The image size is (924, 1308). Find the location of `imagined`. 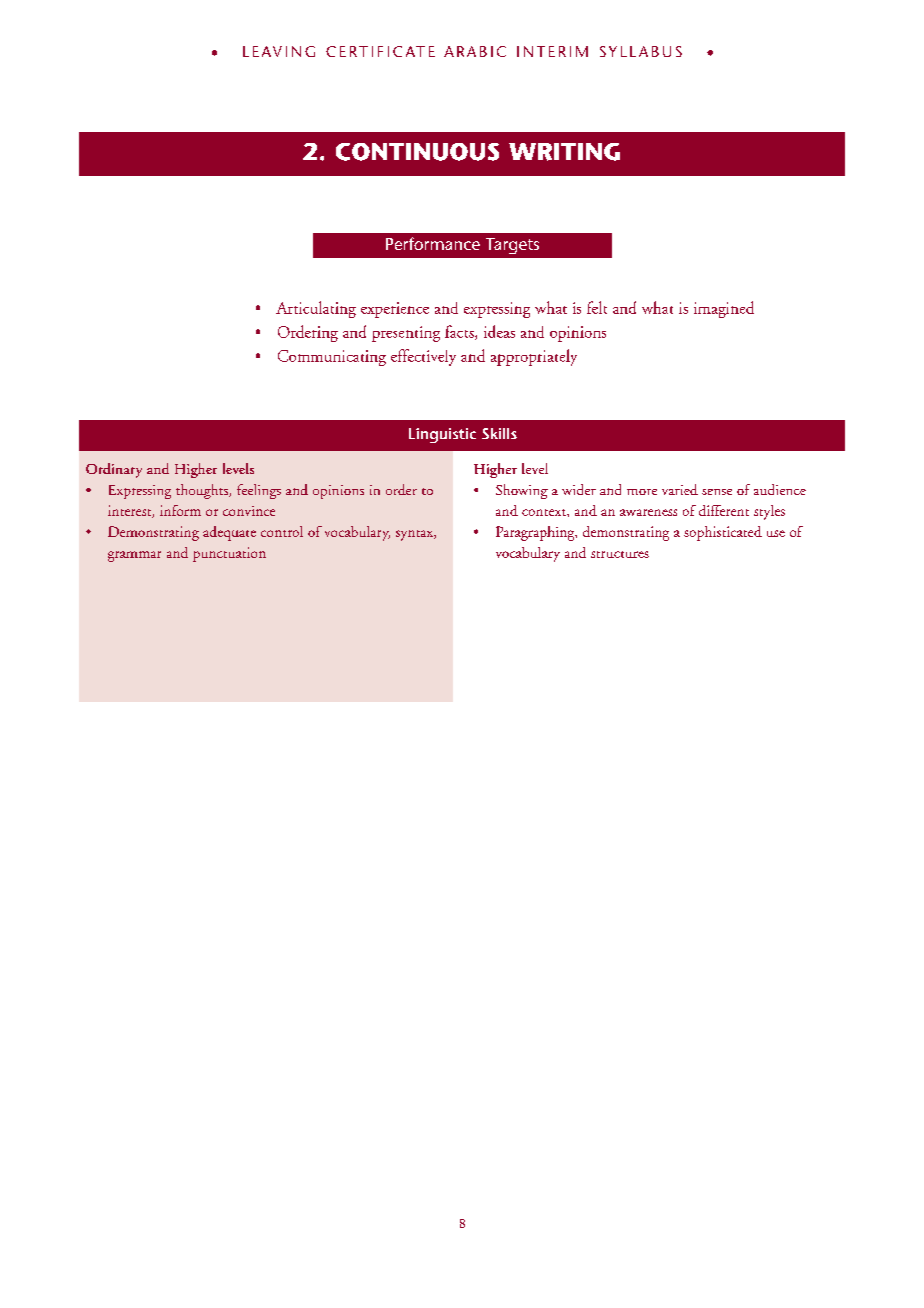

imagined is located at coordinates (724, 309).
